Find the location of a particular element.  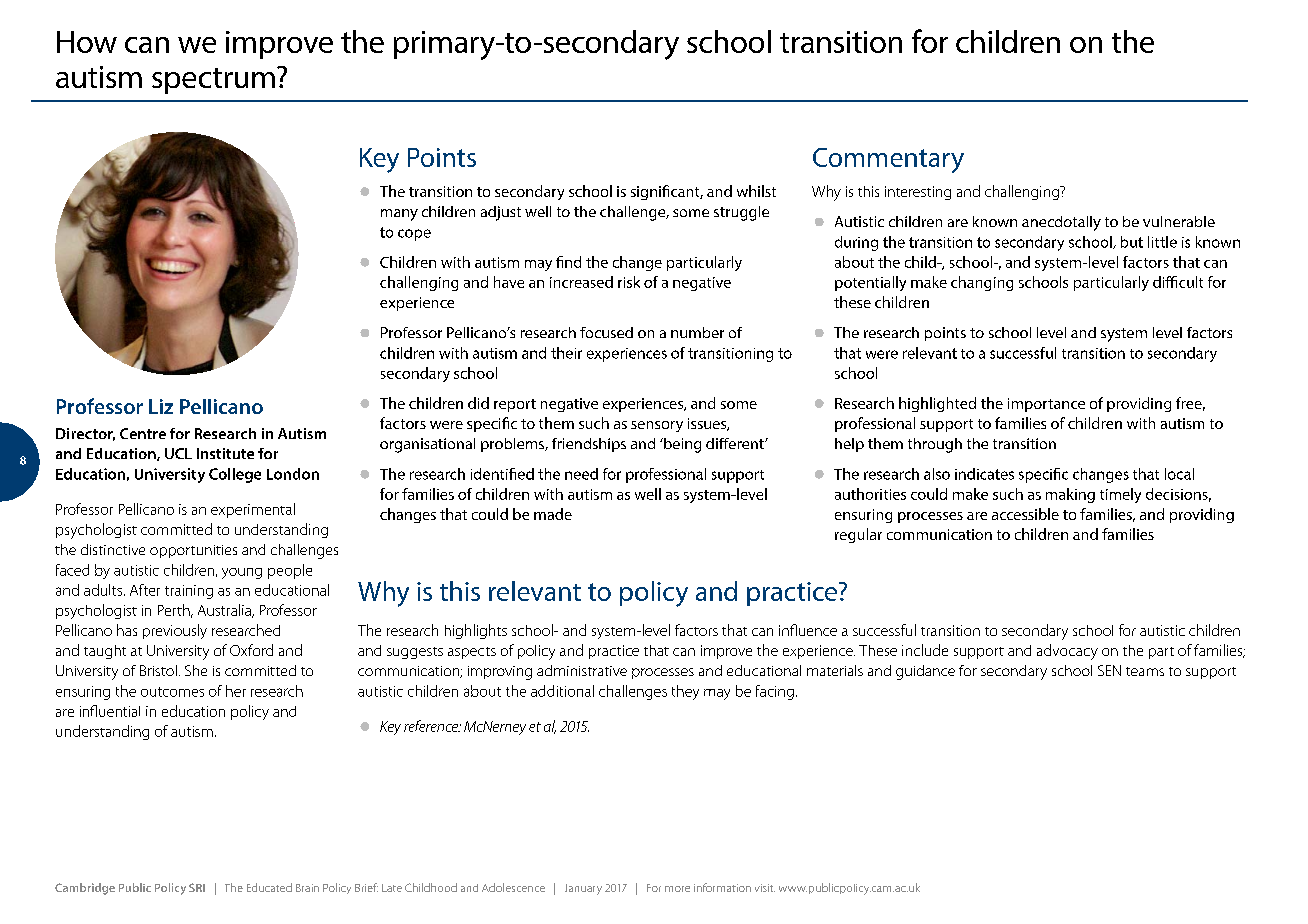

Commentary is located at coordinates (888, 160).
